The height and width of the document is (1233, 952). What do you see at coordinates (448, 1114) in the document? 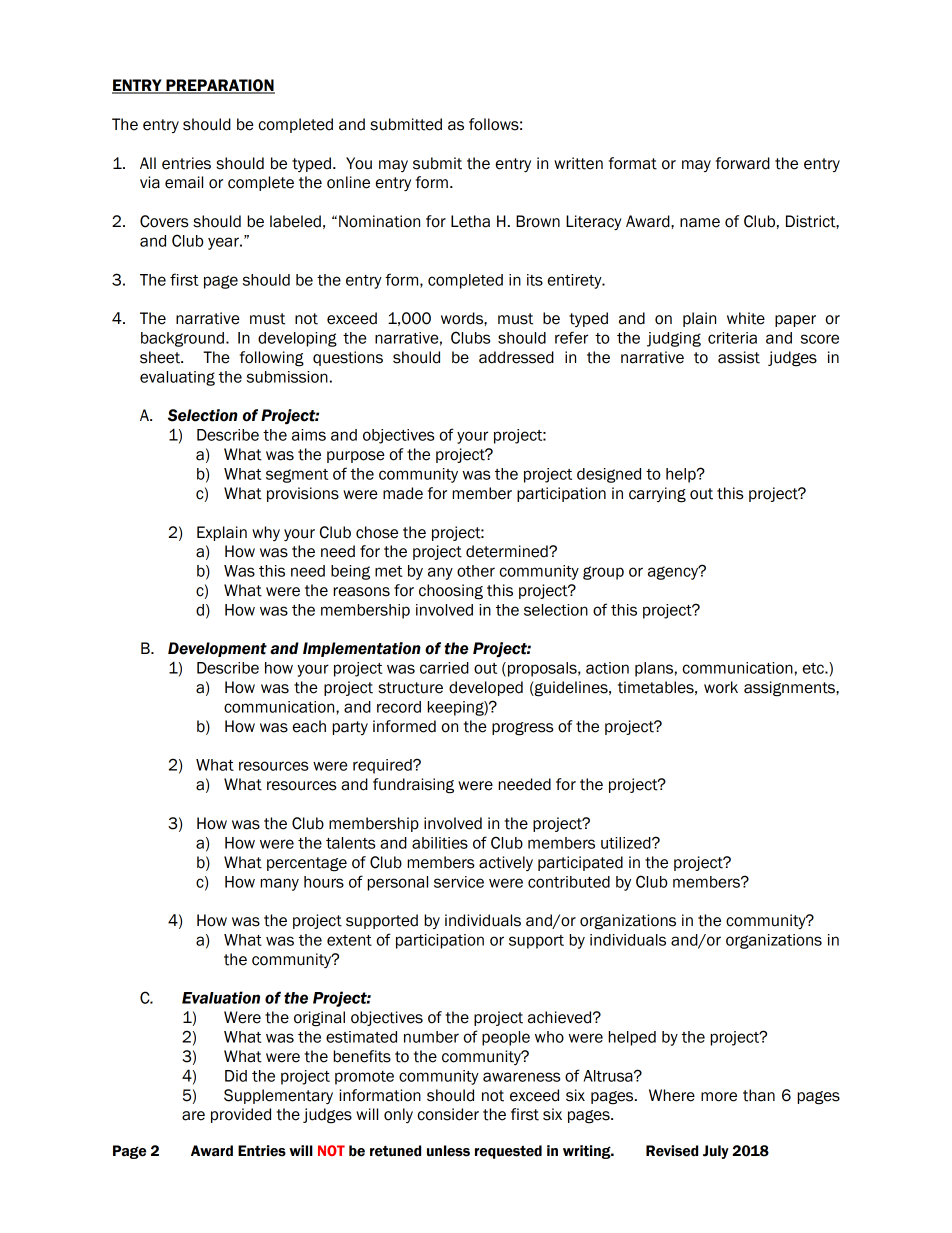
I see `consider` at bounding box center [448, 1114].
